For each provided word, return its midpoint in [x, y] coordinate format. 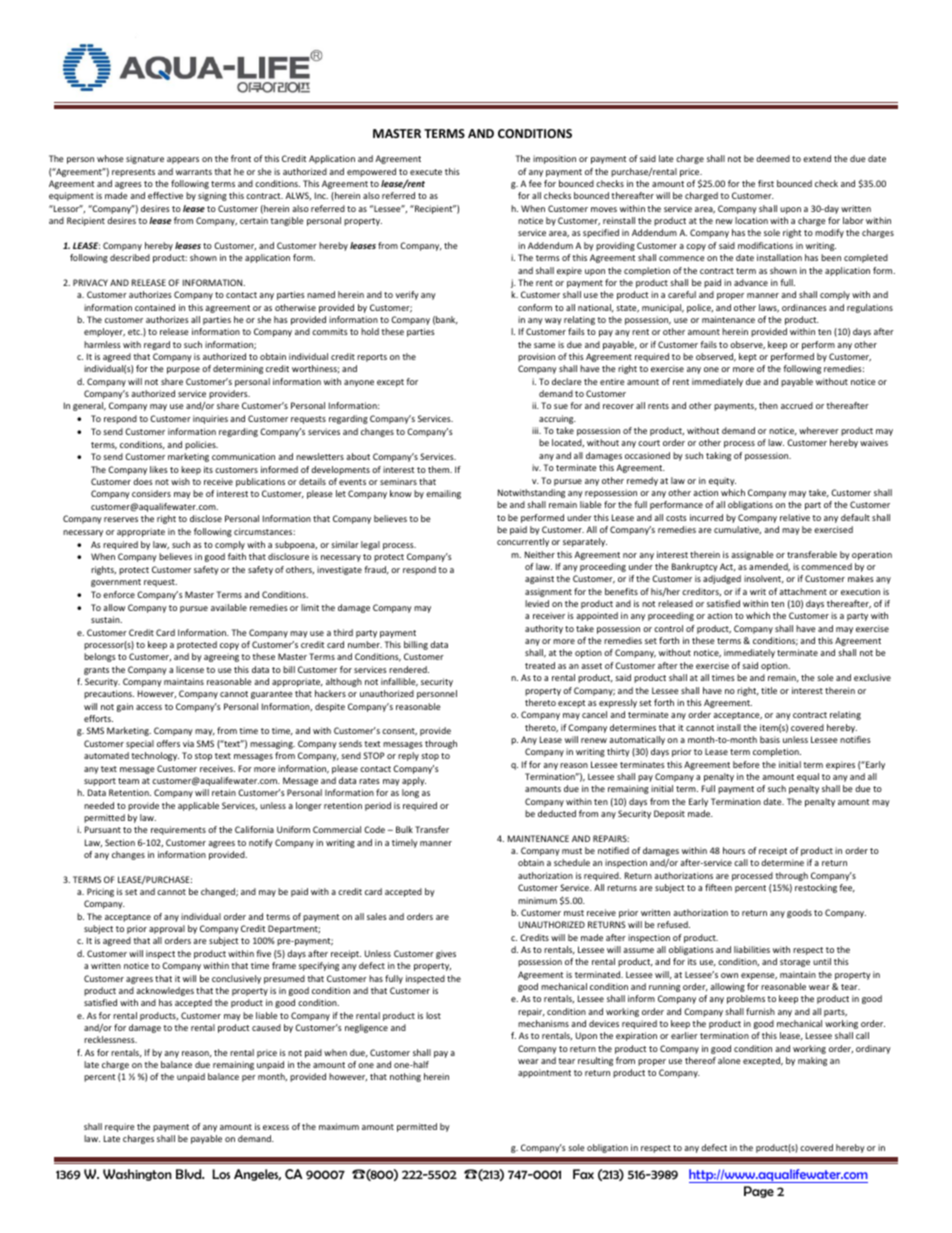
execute [426, 172]
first [766, 183]
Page [759, 1192]
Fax [583, 1174]
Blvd [190, 1174]
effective [165, 195]
